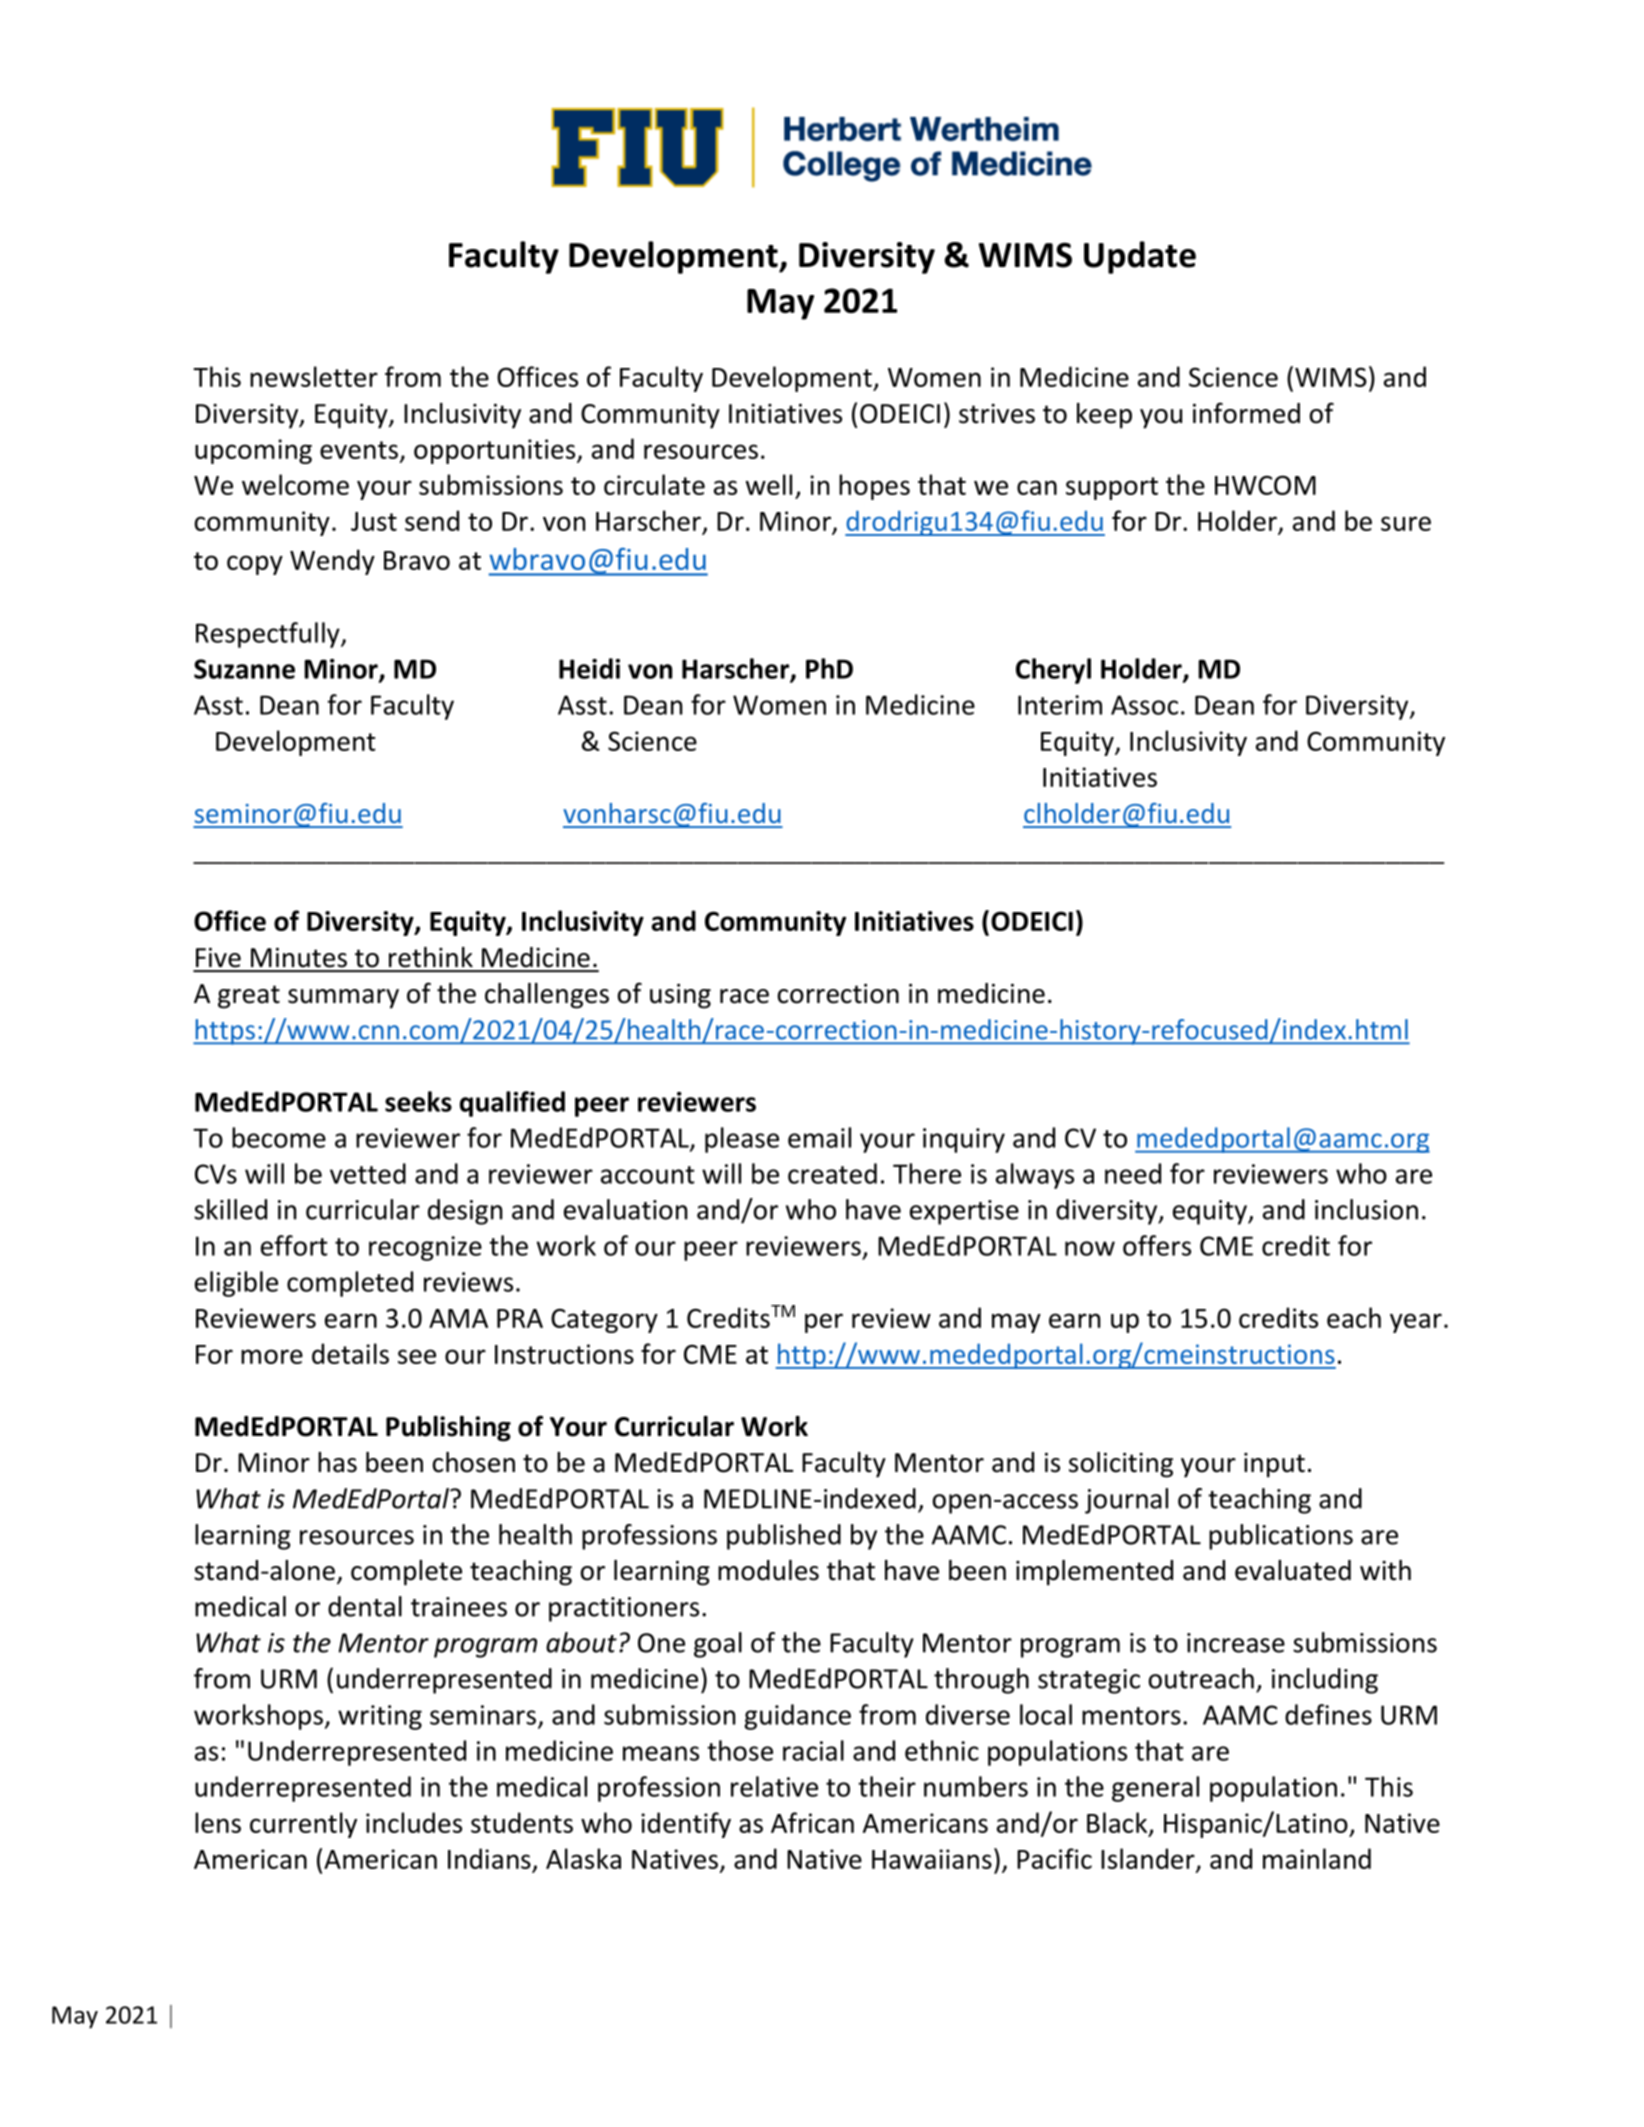 The height and width of the screenshot is (2127, 1644). I want to click on newsletter, so click(314, 376).
